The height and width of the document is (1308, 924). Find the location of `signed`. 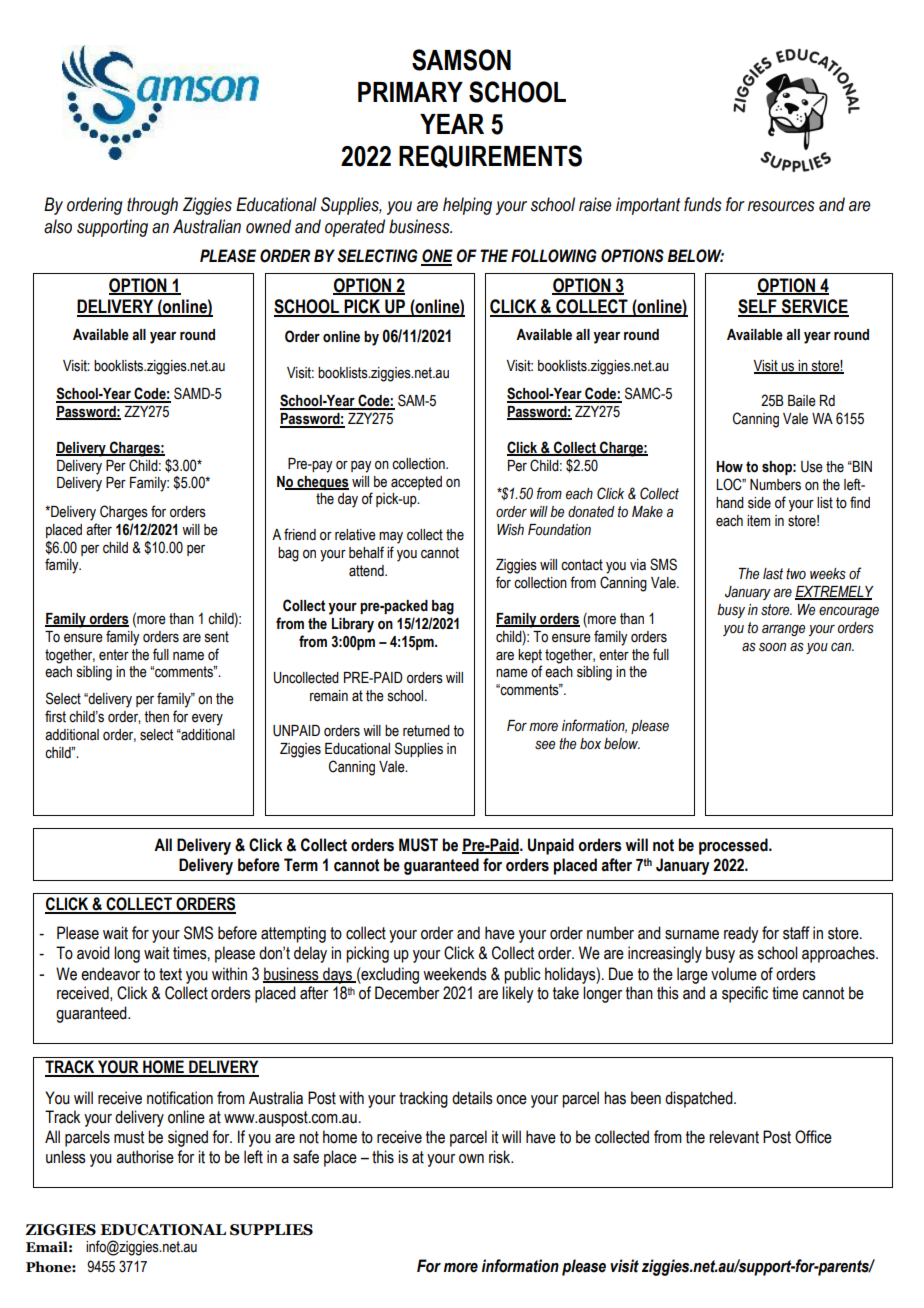

signed is located at coordinates (188, 1138).
